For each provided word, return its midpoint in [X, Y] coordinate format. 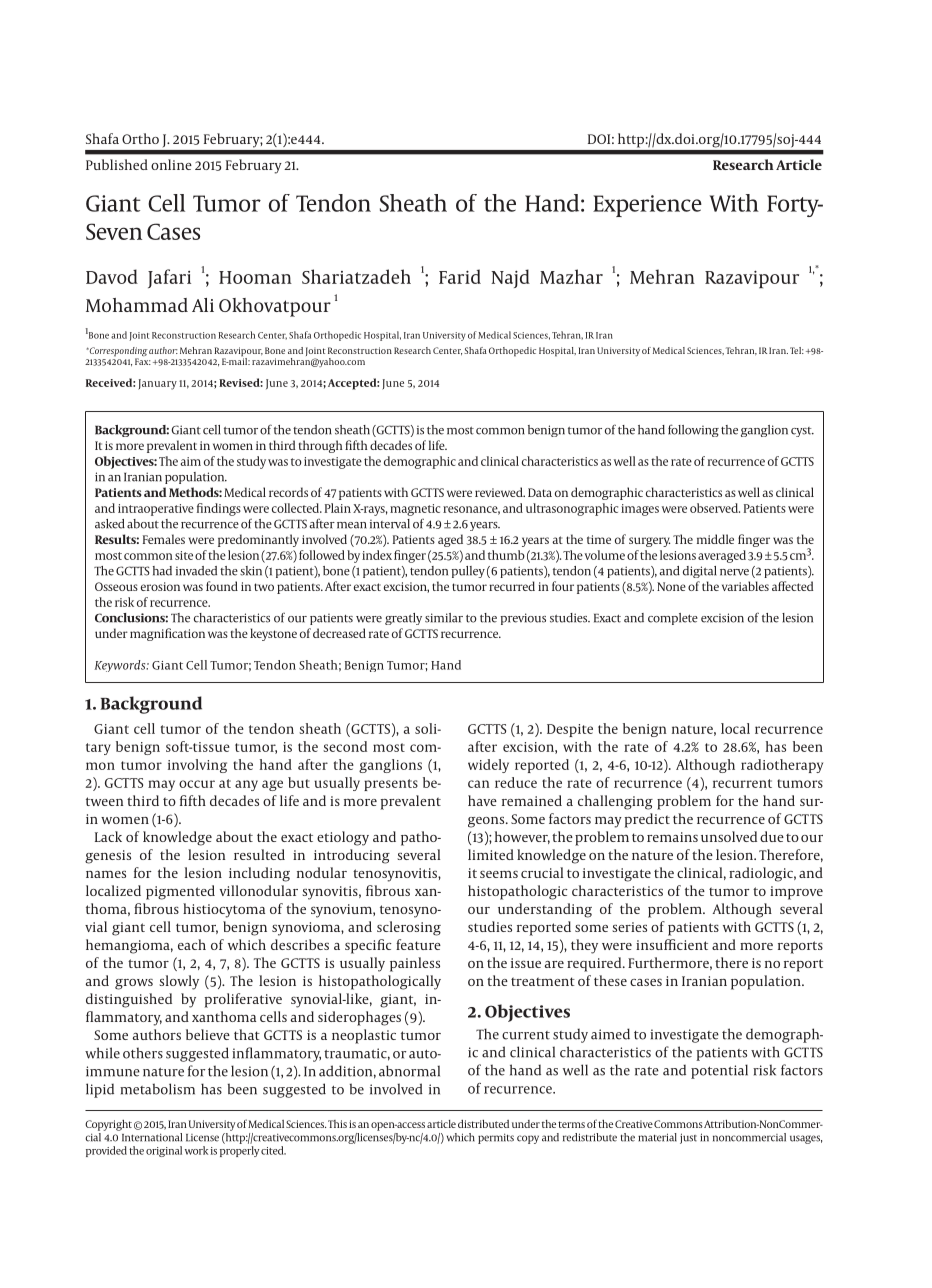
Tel [797, 350]
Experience [647, 206]
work [196, 1150]
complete [673, 619]
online [171, 164]
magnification [167, 634]
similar [444, 618]
